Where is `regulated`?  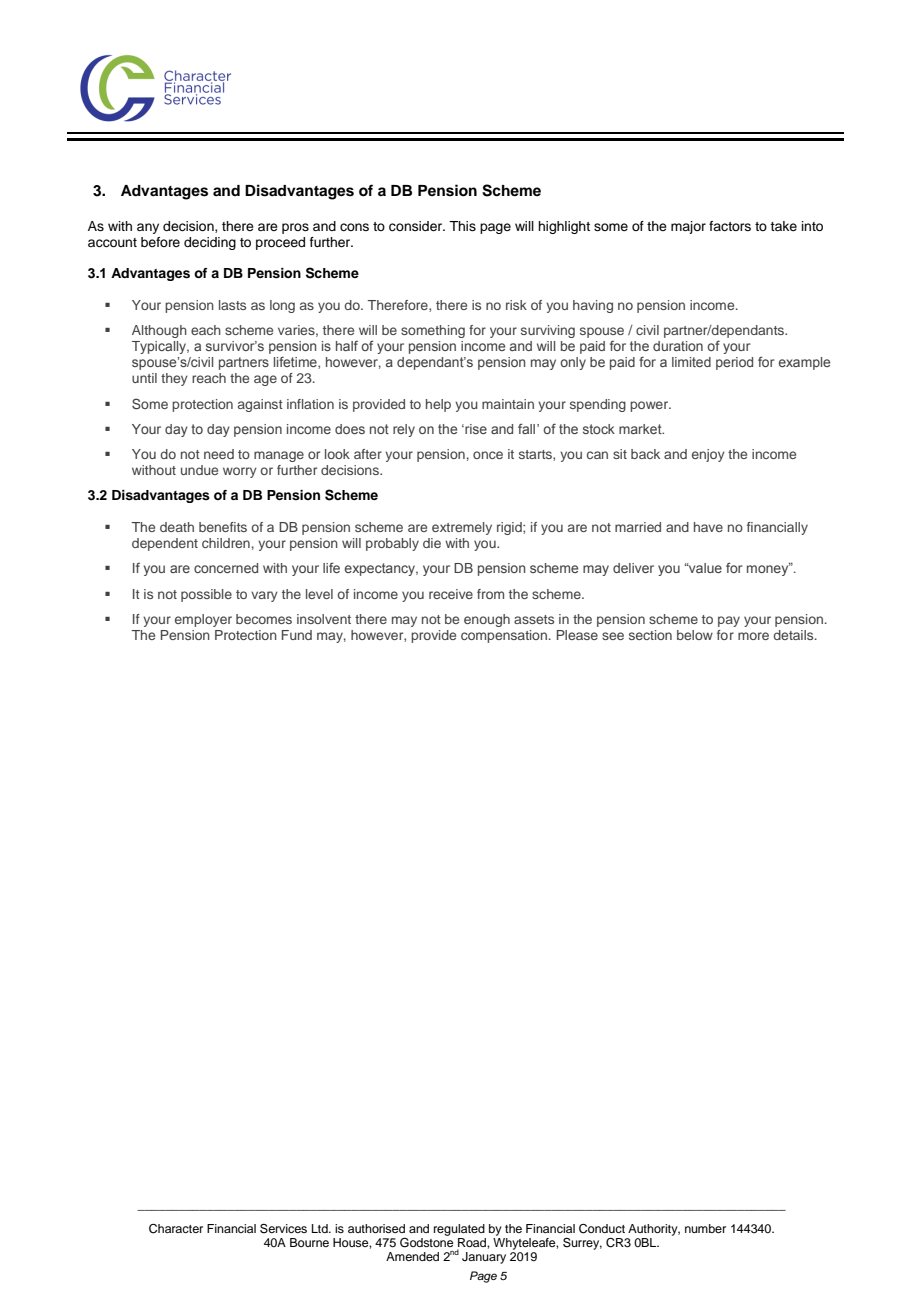 regulated is located at coordinates (459, 1230).
